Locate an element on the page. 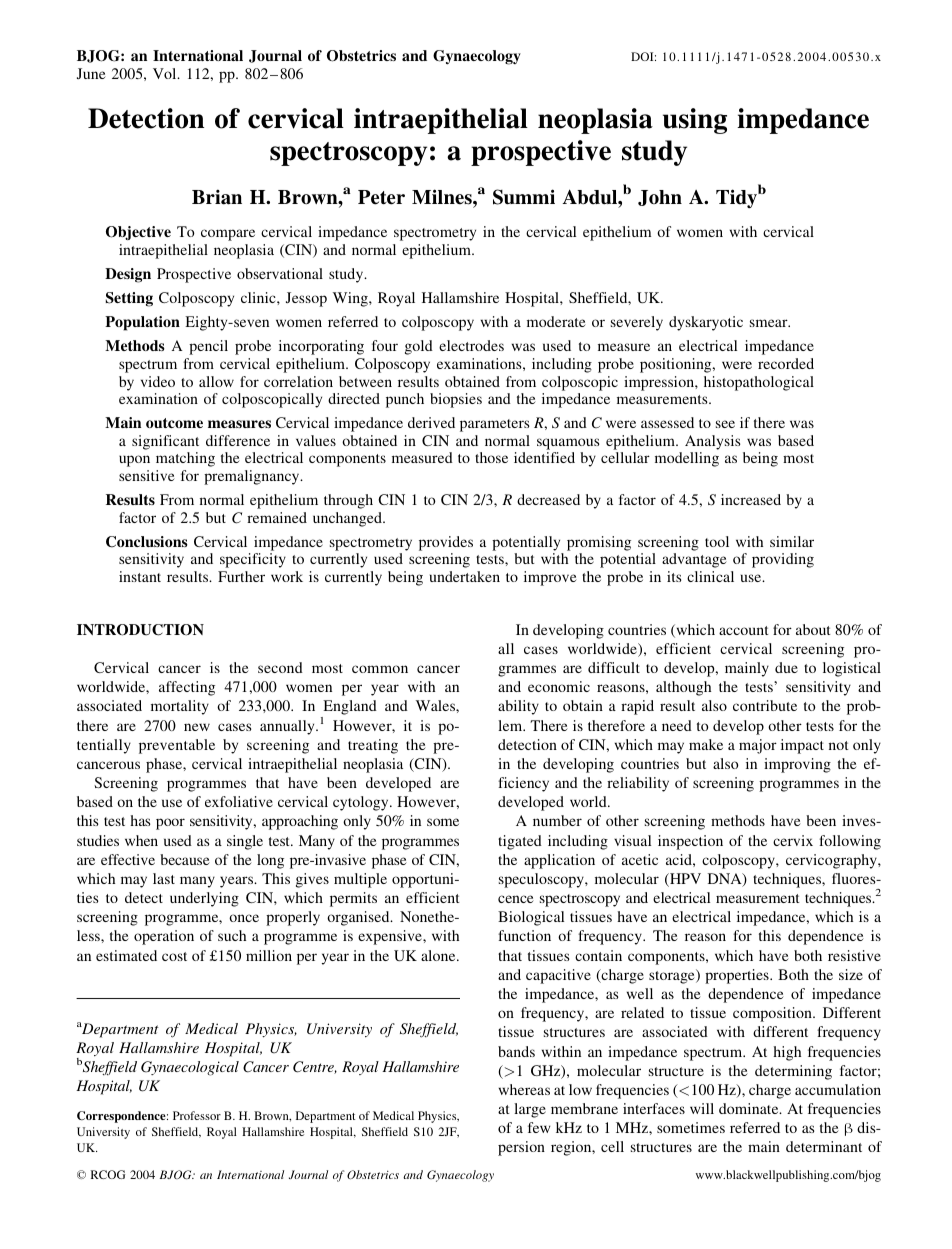 The width and height of the image is (952, 1249). INTRODUCTION is located at coordinates (140, 630).
